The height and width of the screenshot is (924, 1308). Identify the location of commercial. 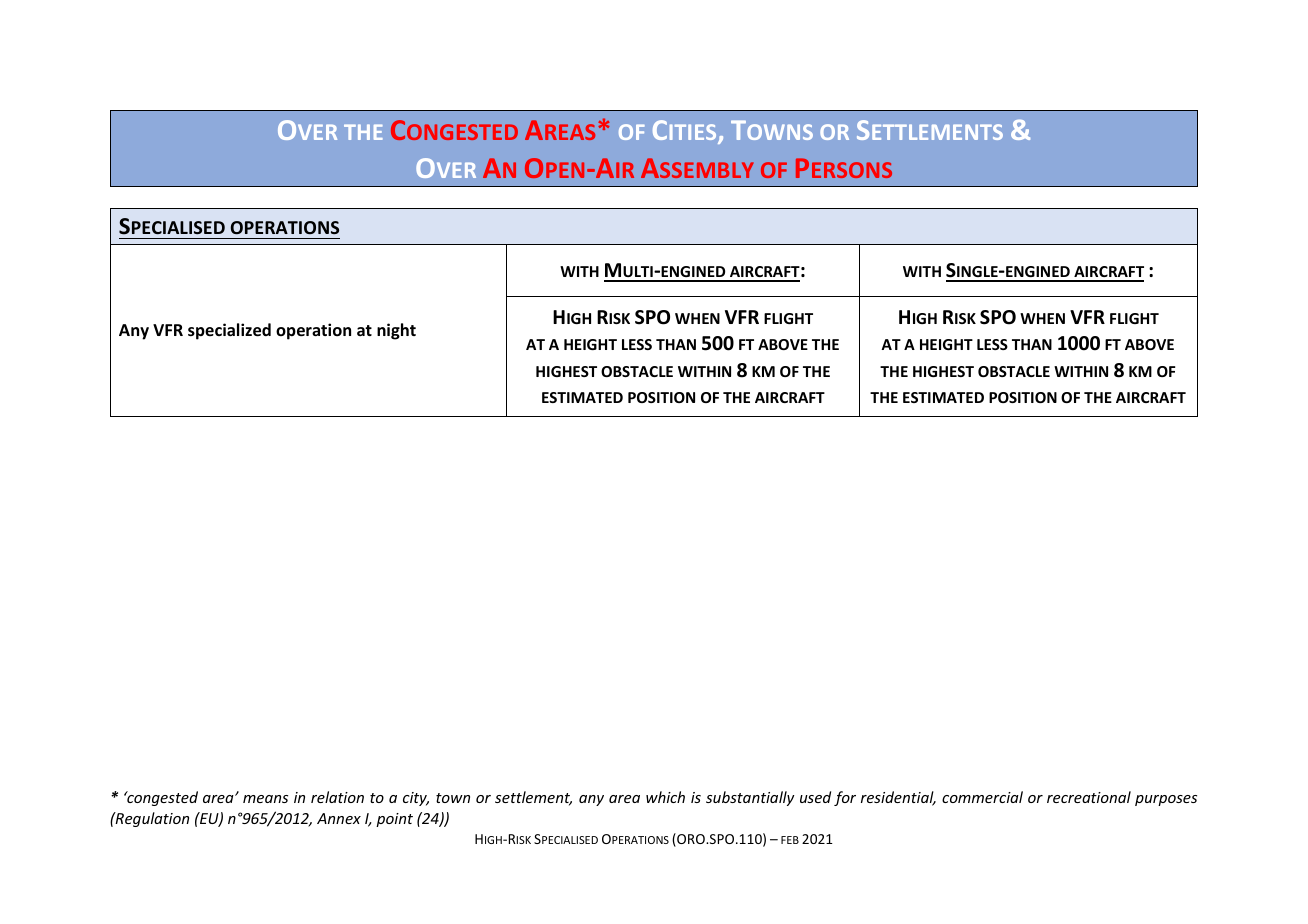
(982, 797).
